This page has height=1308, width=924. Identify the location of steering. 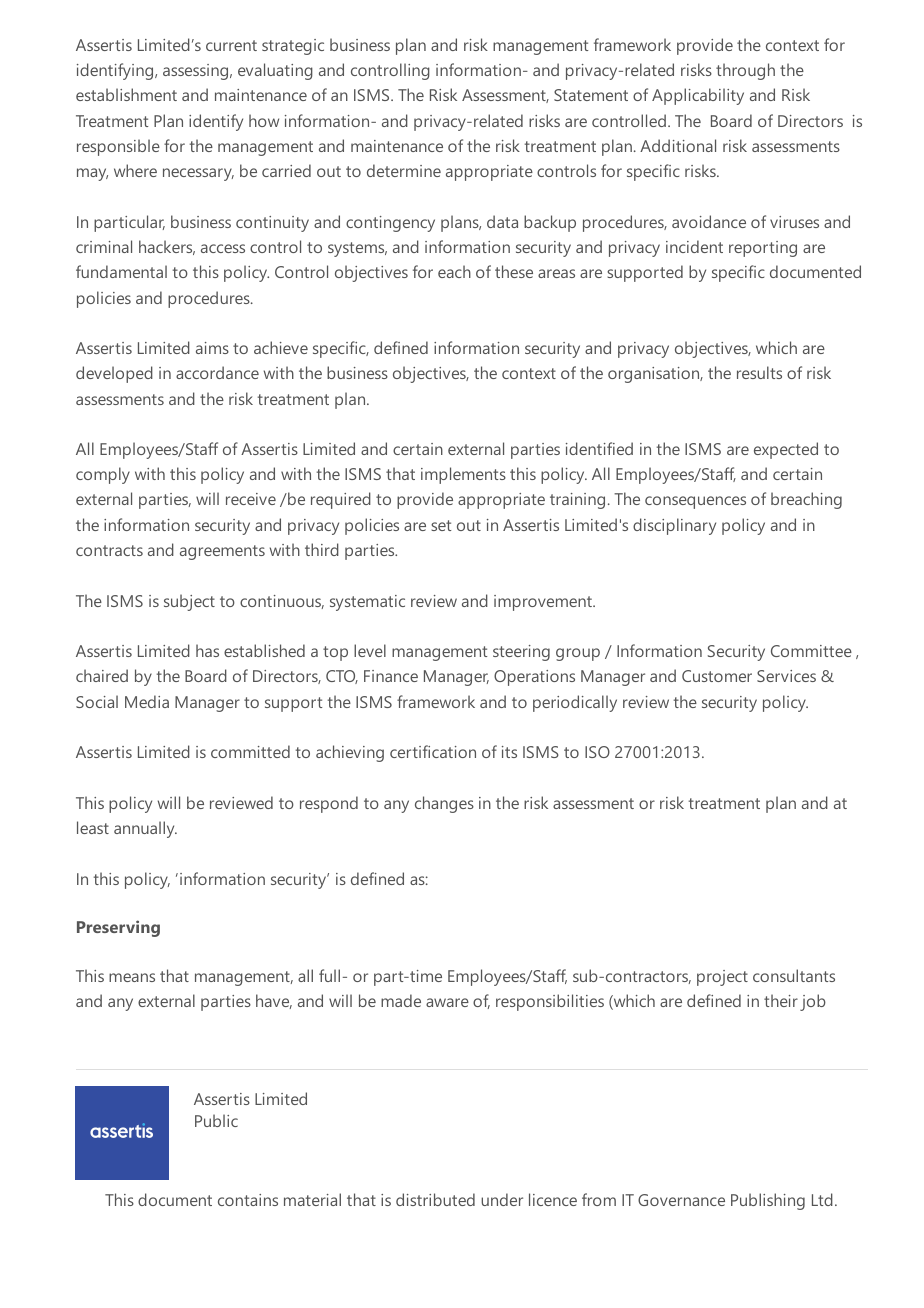
(521, 653).
